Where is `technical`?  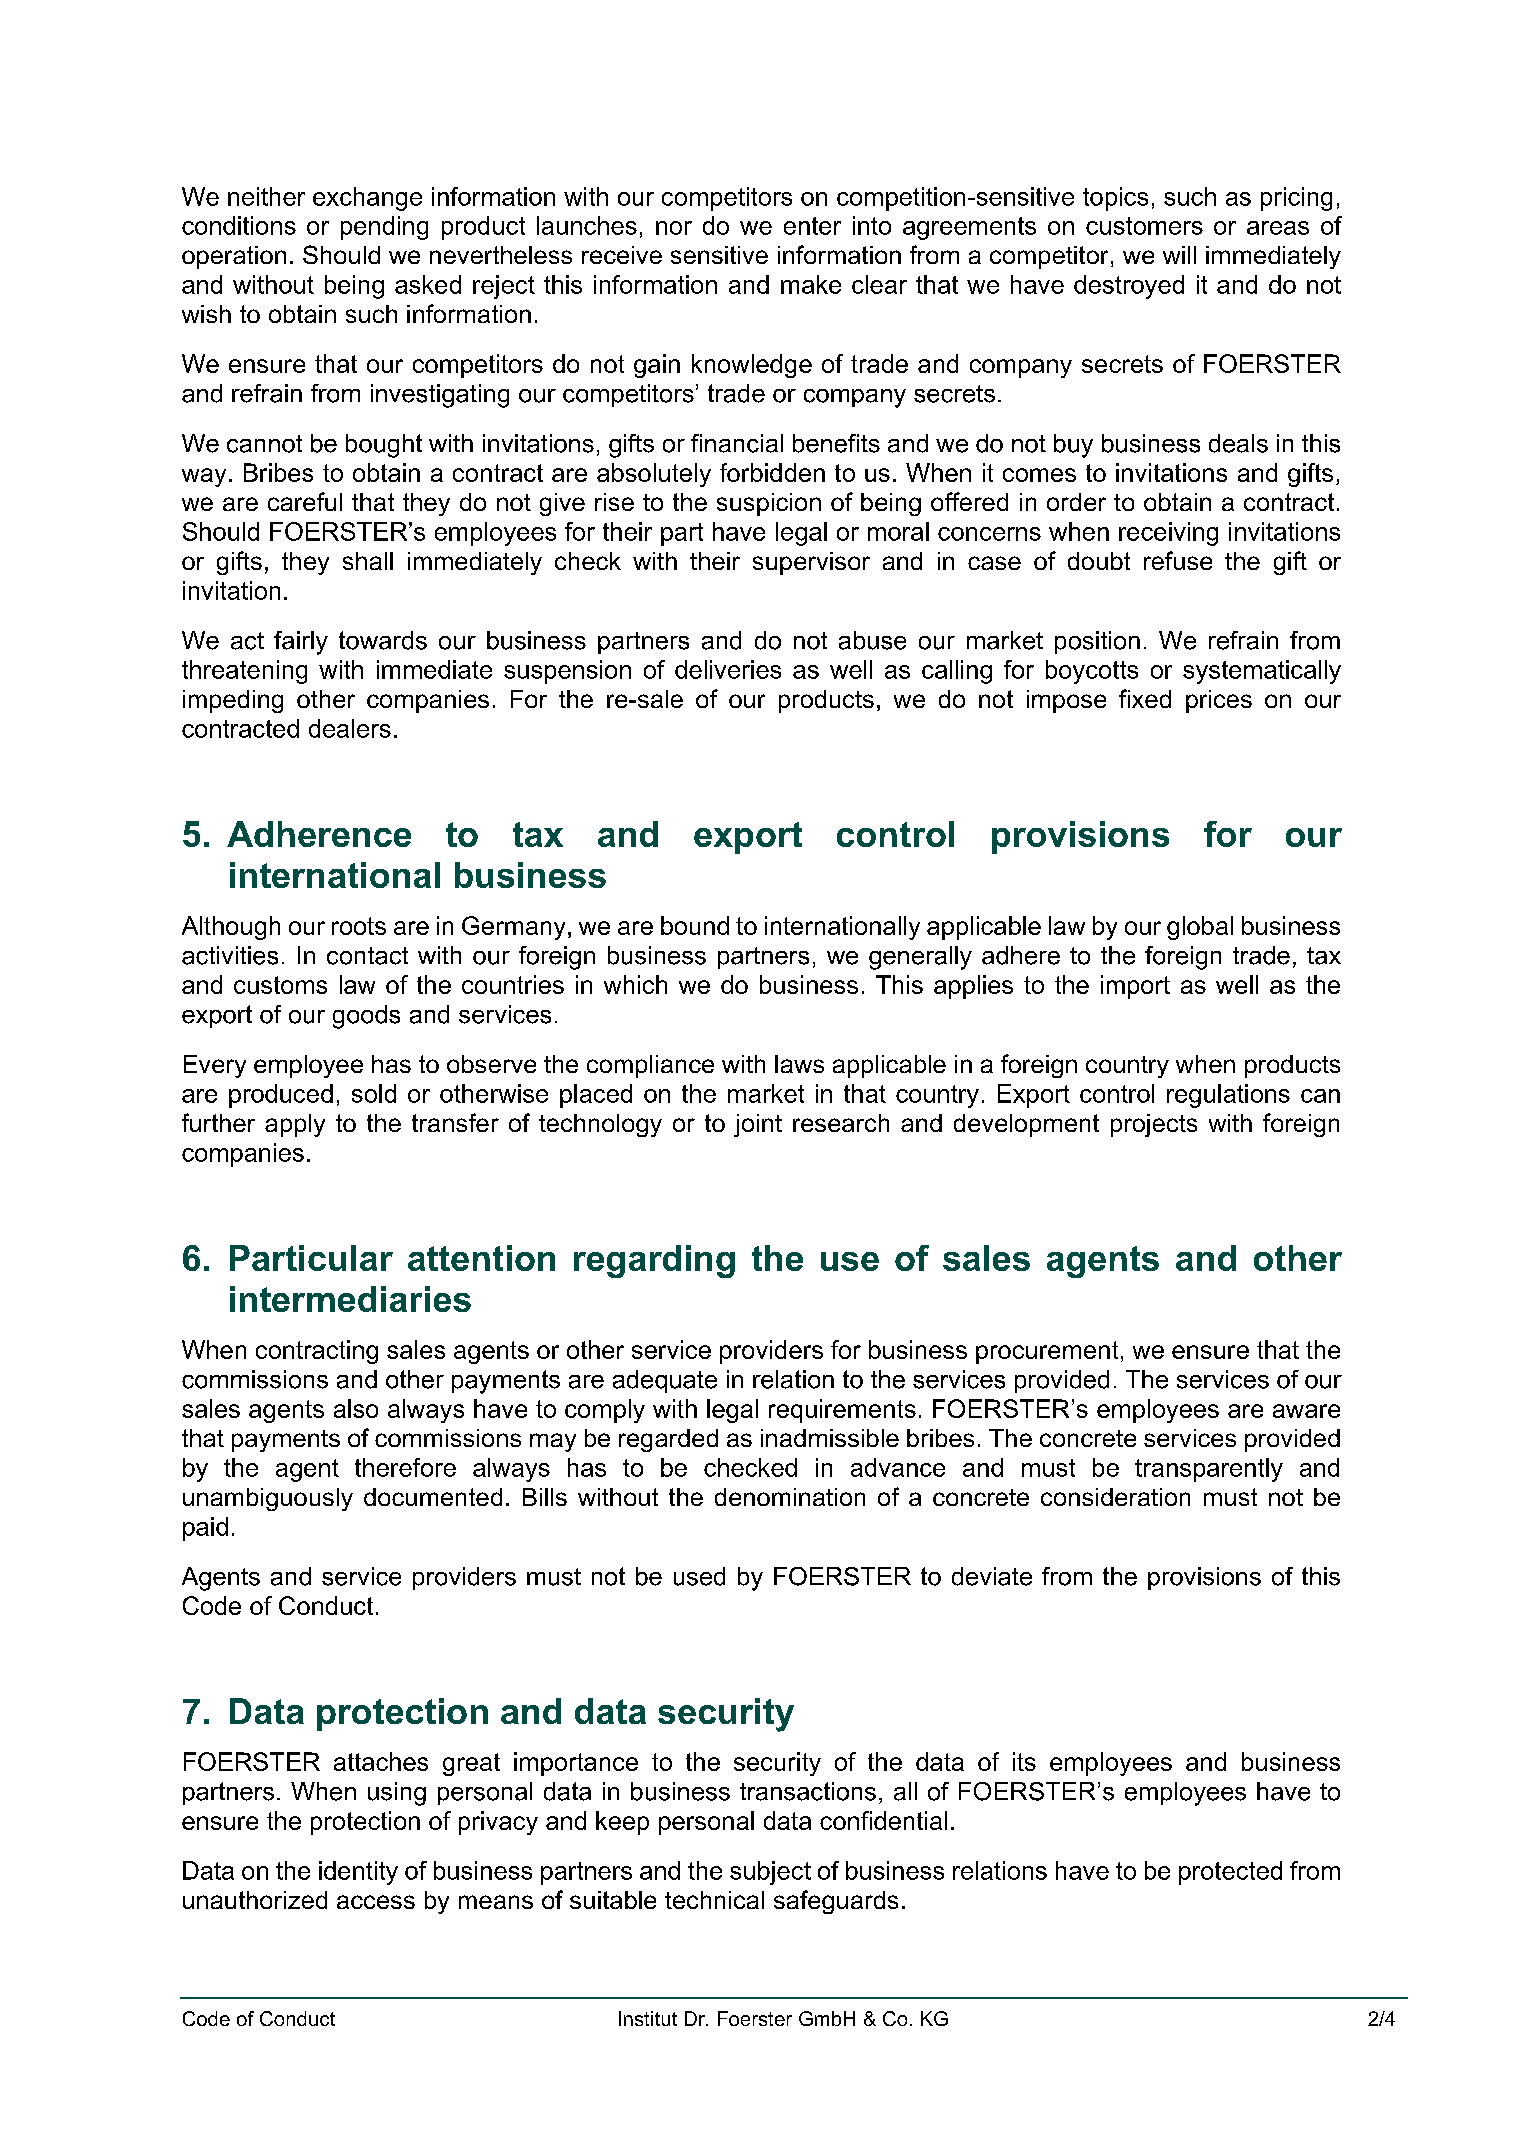
technical is located at coordinates (714, 1900).
